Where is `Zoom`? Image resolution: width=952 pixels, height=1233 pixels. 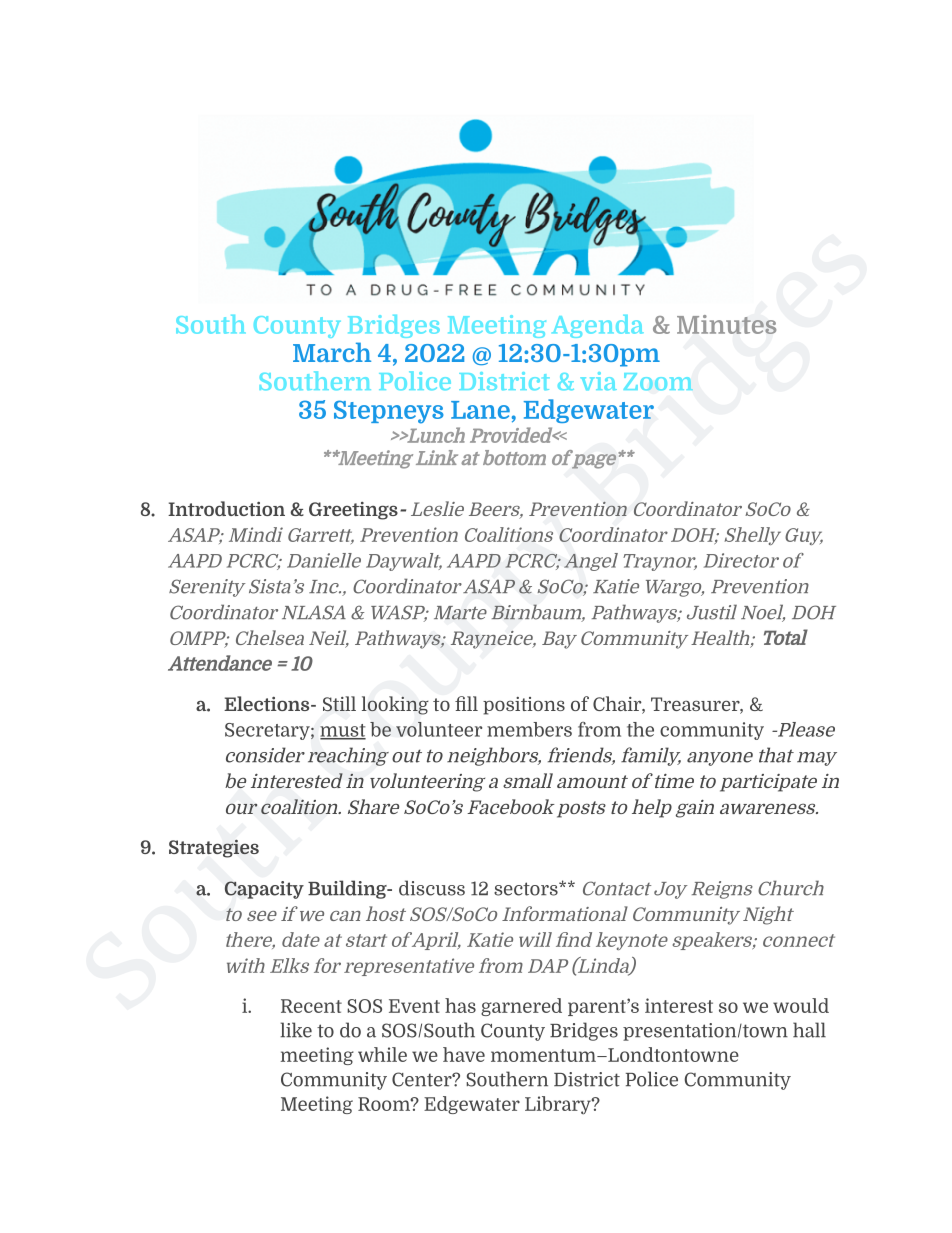
Zoom is located at coordinates (658, 381).
